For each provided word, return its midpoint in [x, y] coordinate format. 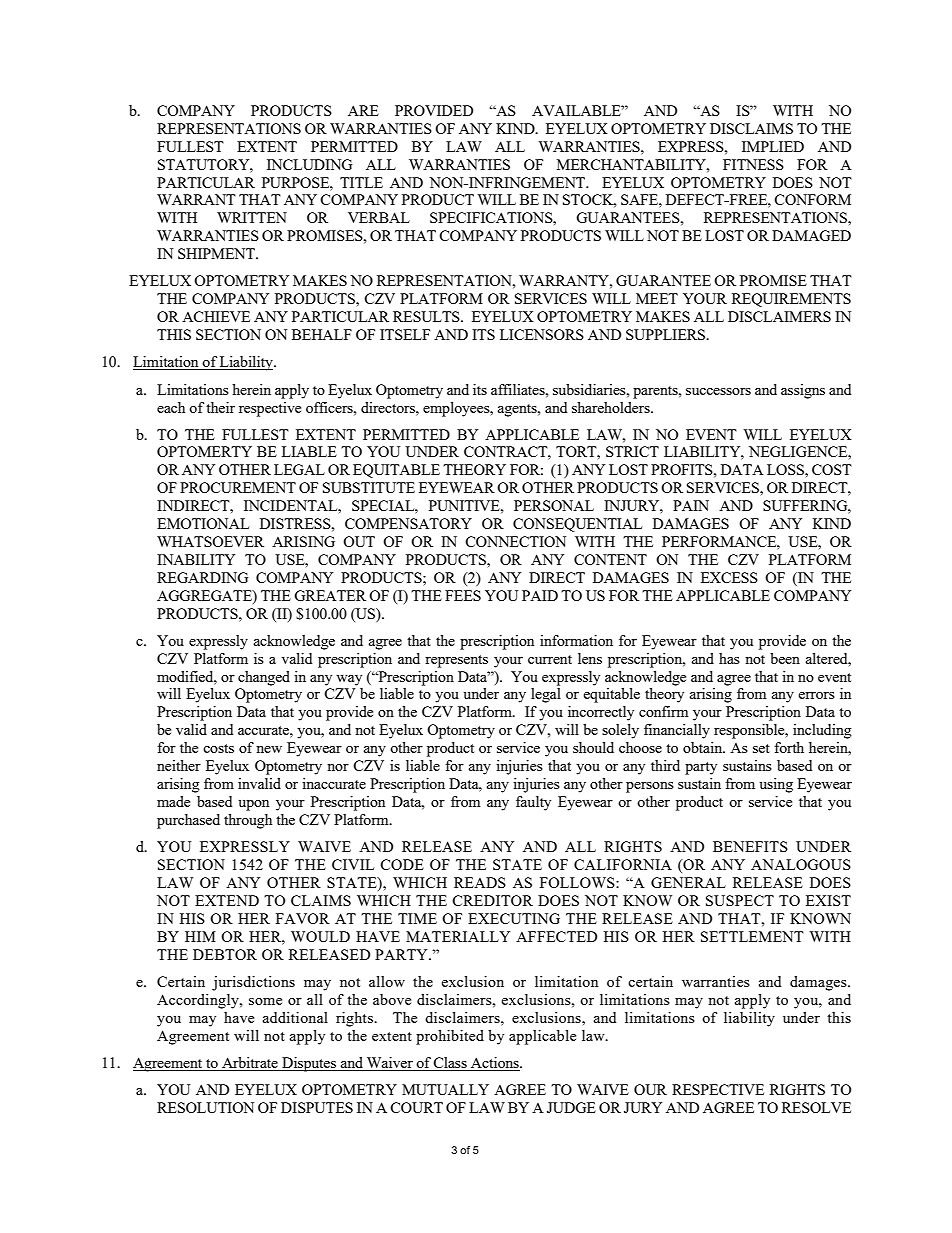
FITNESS [753, 164]
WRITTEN [252, 217]
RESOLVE [816, 1107]
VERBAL [379, 217]
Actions [495, 1064]
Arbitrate [250, 1064]
